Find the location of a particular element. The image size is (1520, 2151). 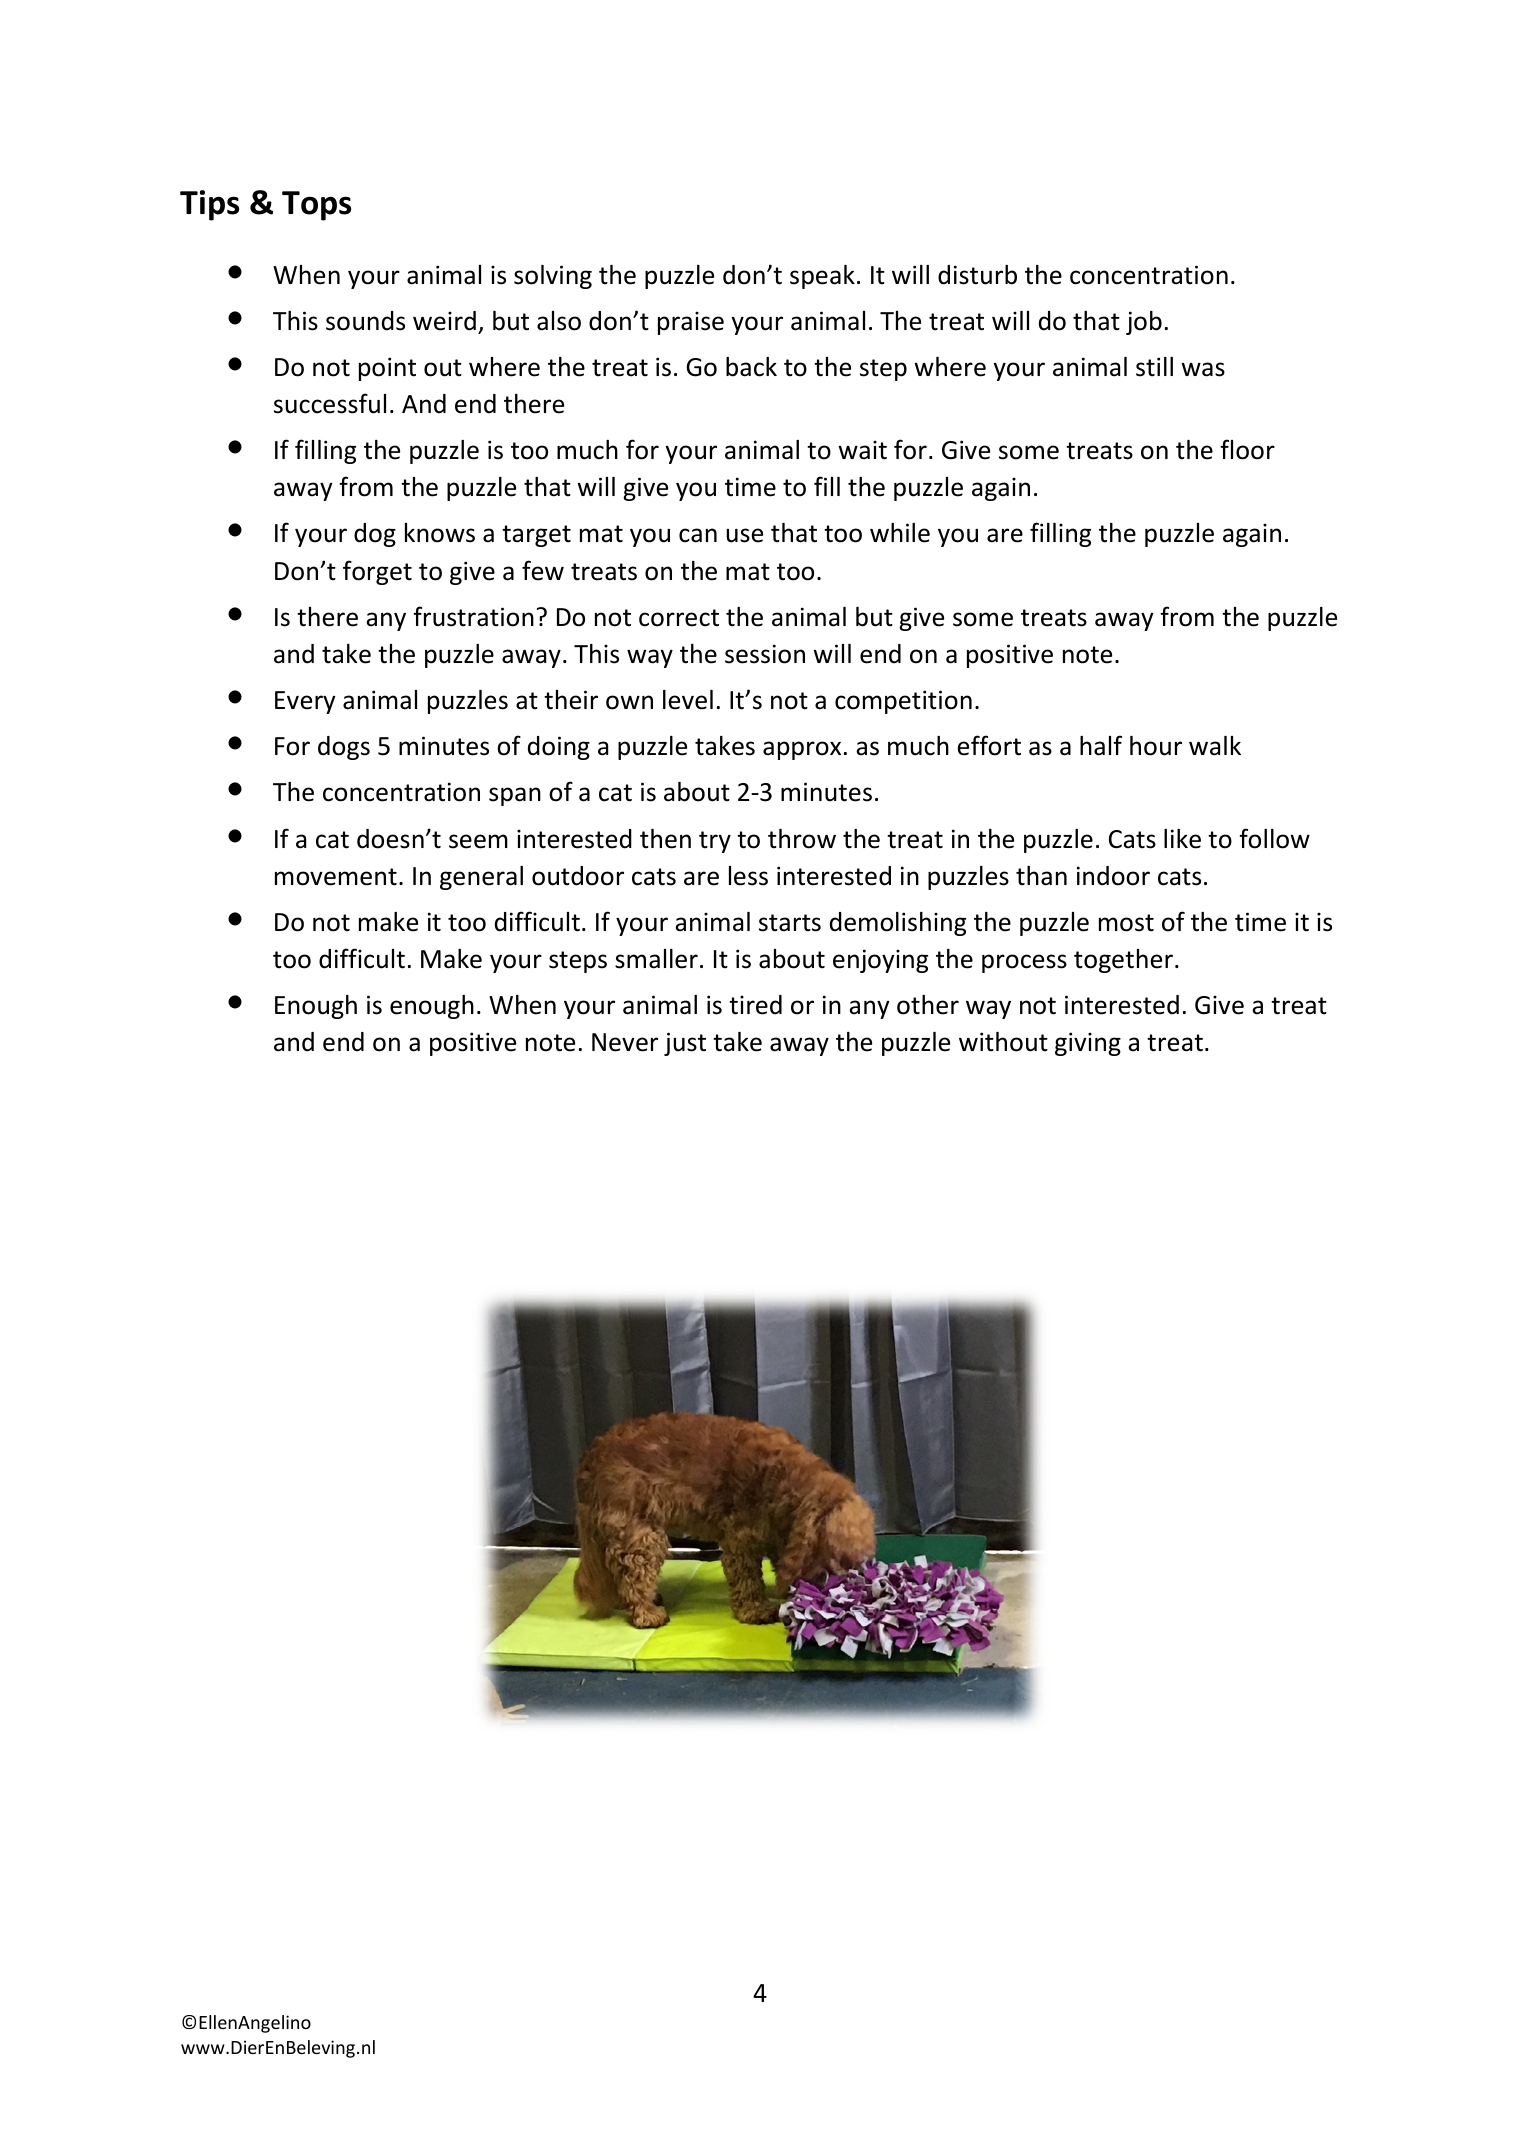

disturb is located at coordinates (977, 275).
